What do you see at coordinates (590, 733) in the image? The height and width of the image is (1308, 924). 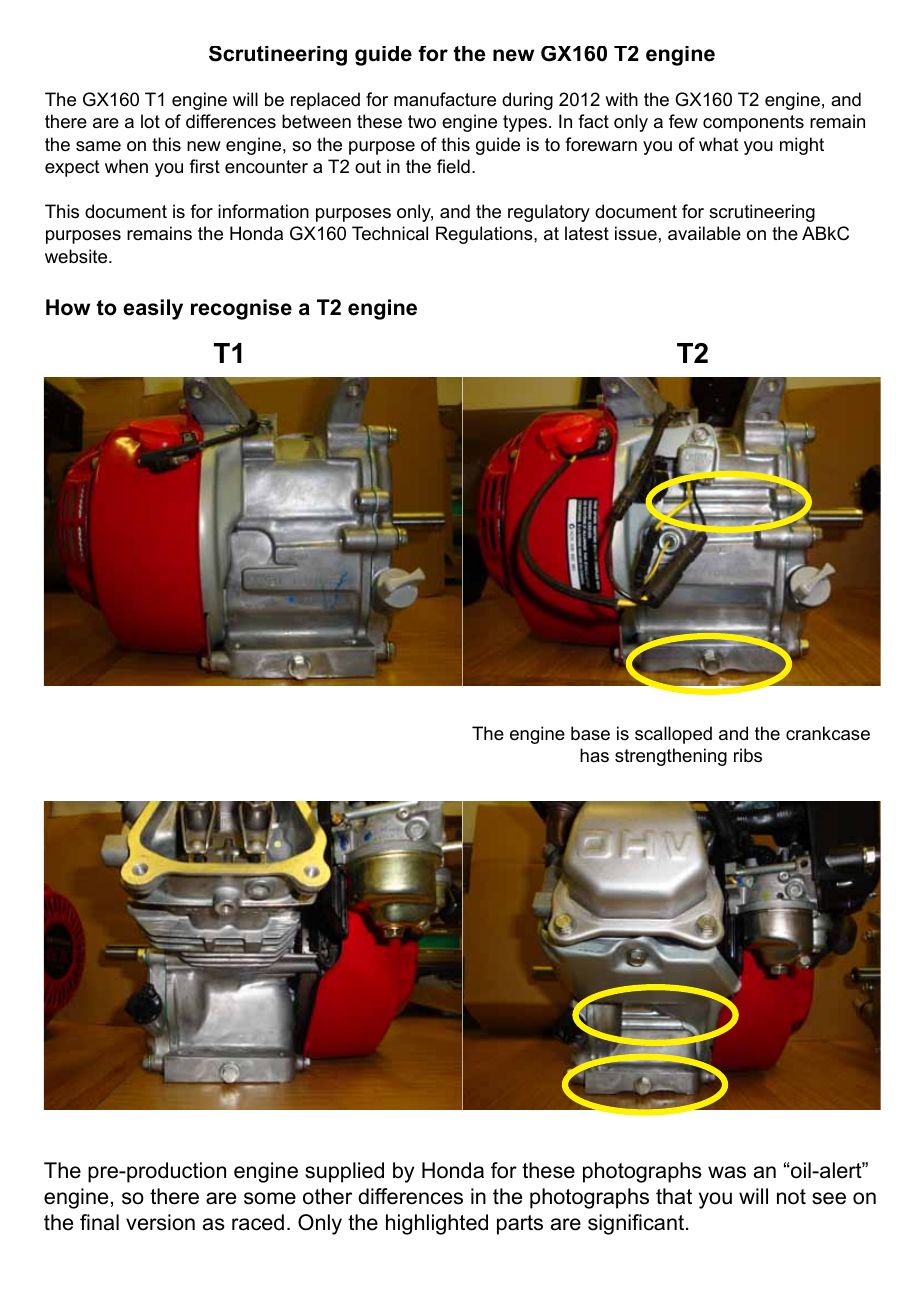 I see `base` at bounding box center [590, 733].
